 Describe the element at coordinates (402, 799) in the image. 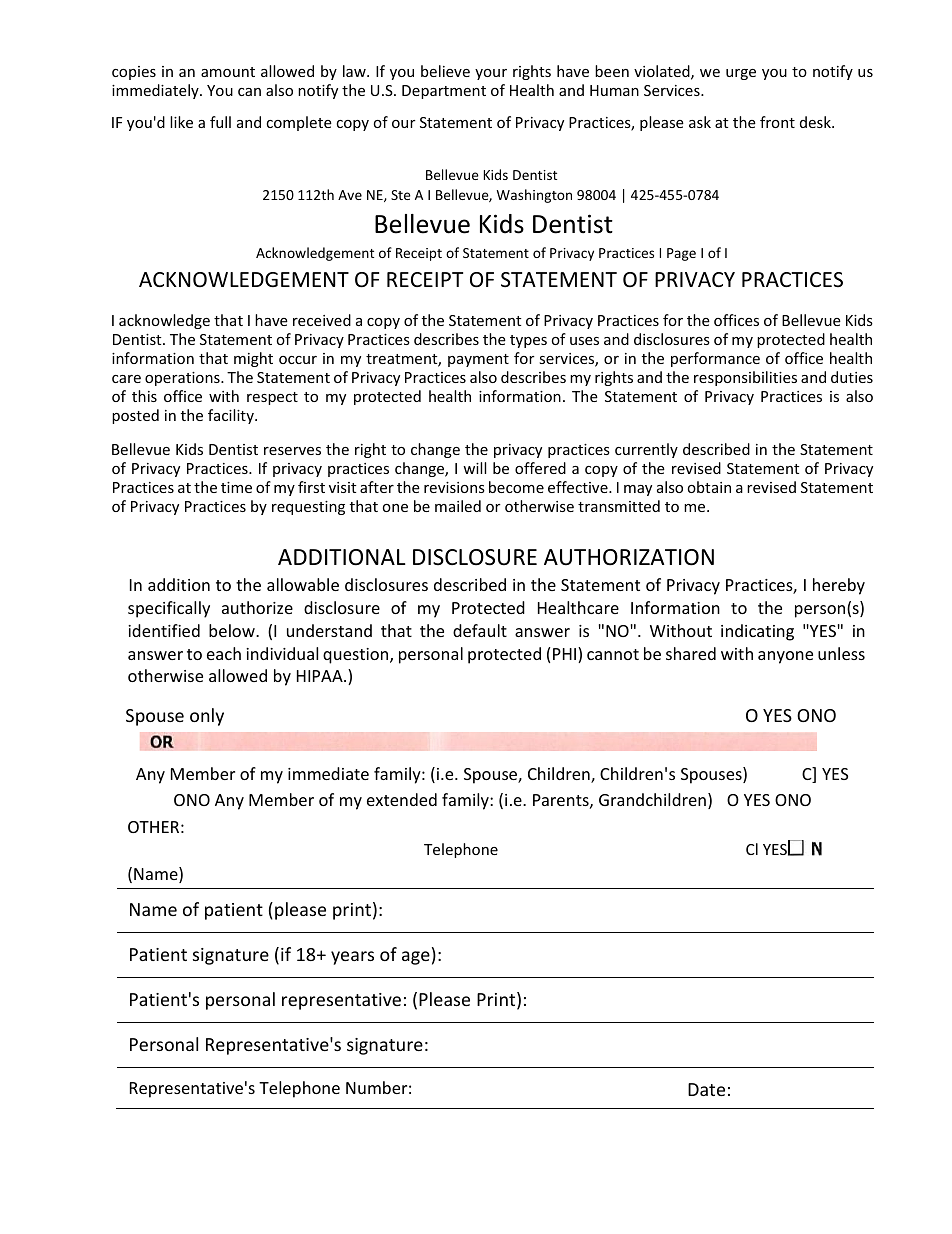

I see `extended` at that location.
